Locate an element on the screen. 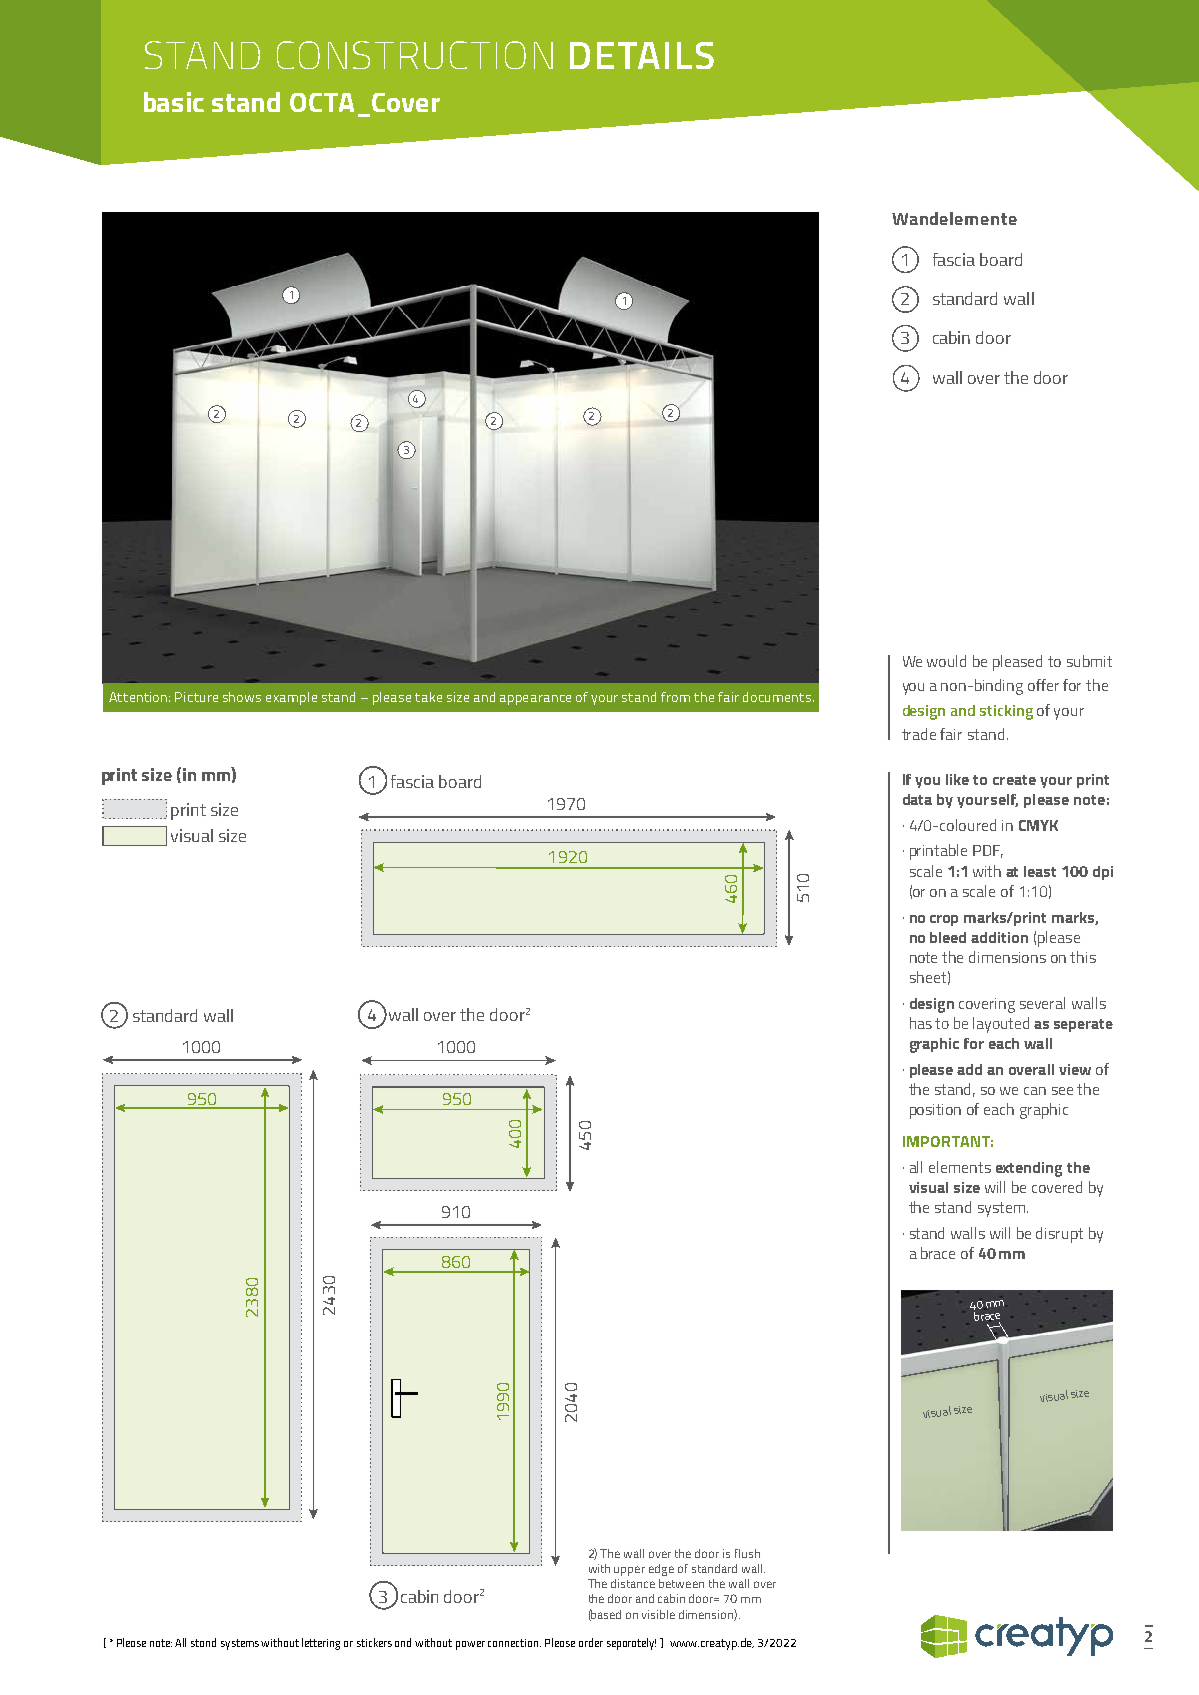 Image resolution: width=1199 pixels, height=1695 pixels. distance is located at coordinates (633, 1583).
